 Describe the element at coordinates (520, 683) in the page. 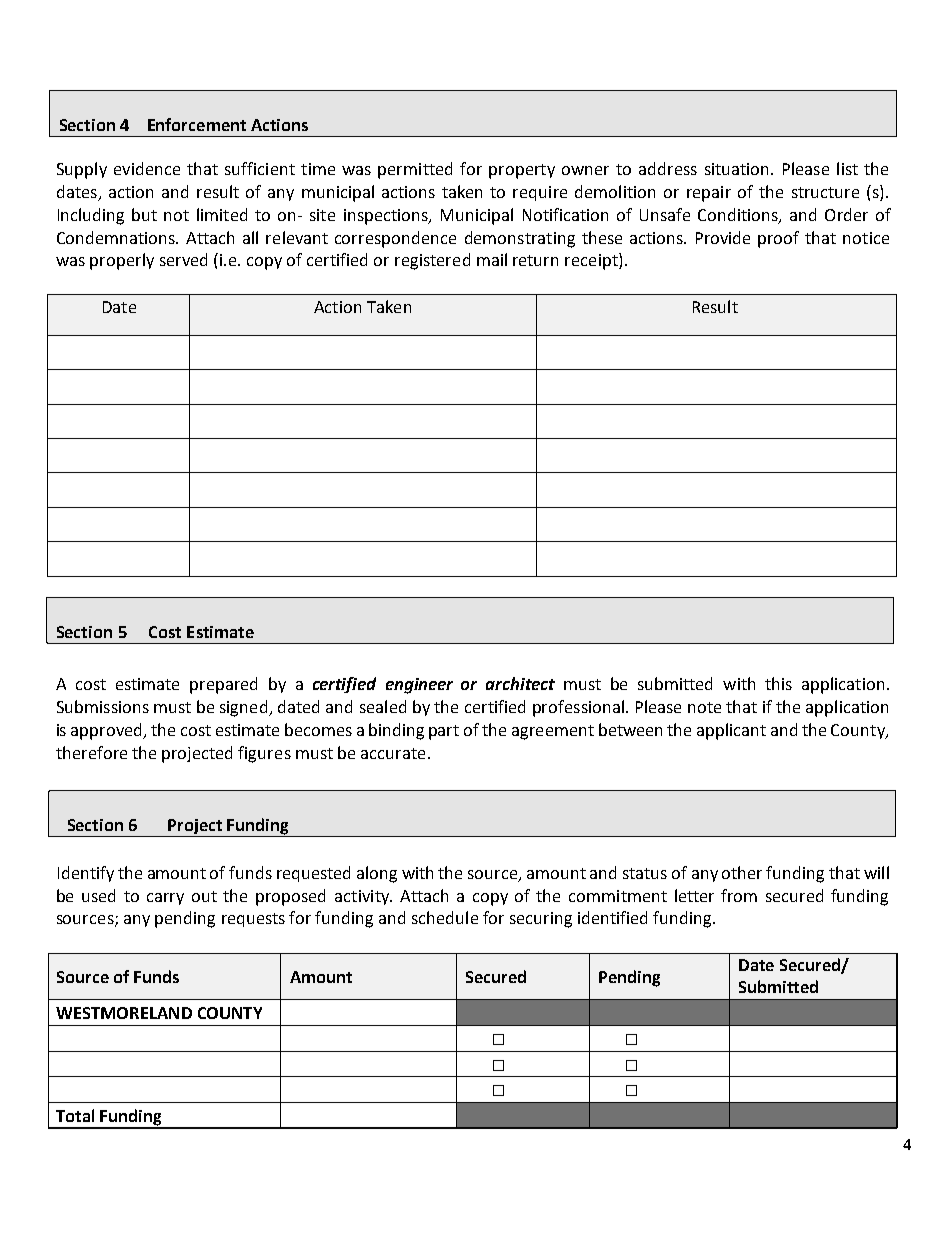

I see `architect` at that location.
